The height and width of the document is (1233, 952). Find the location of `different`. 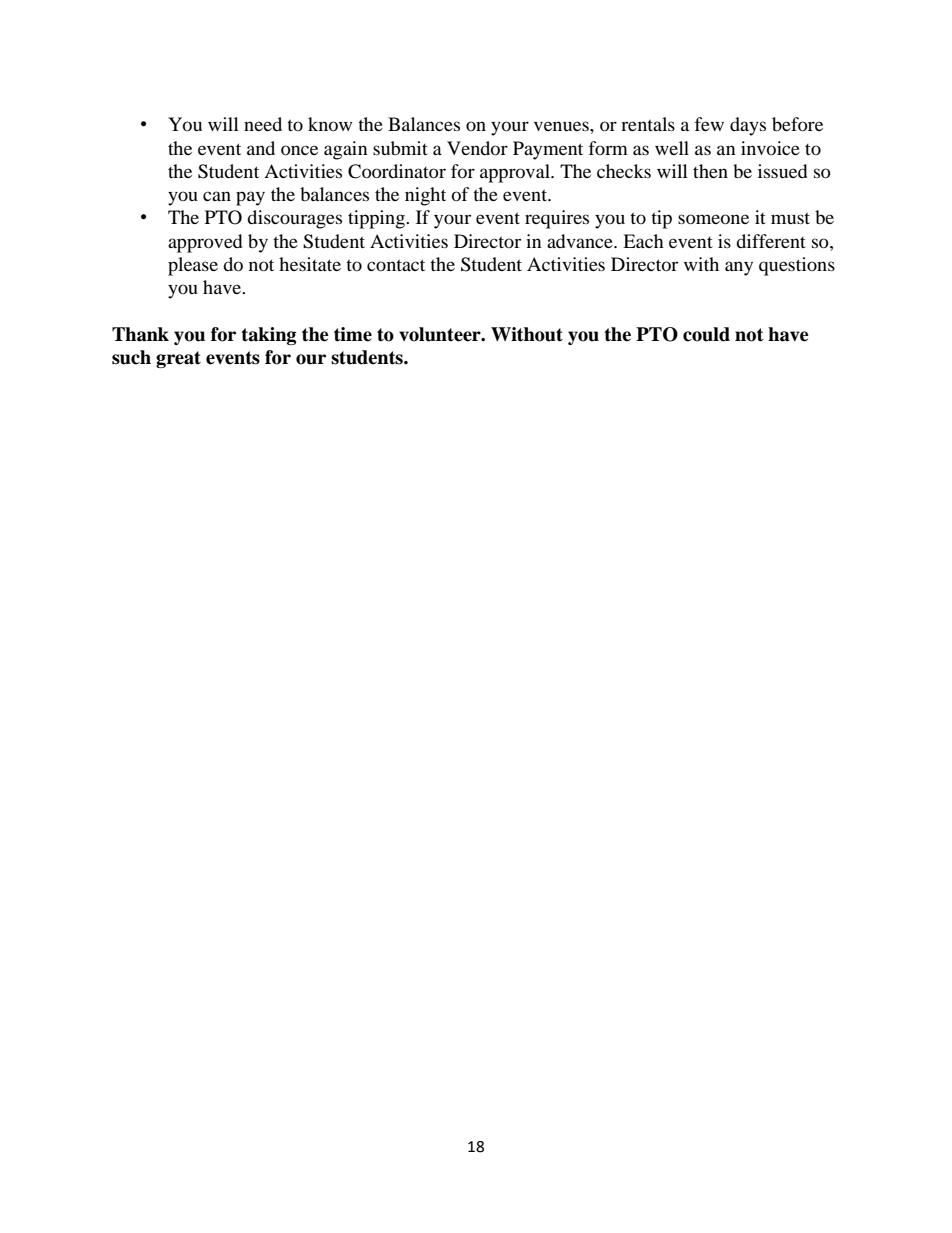

different is located at coordinates (771, 241).
